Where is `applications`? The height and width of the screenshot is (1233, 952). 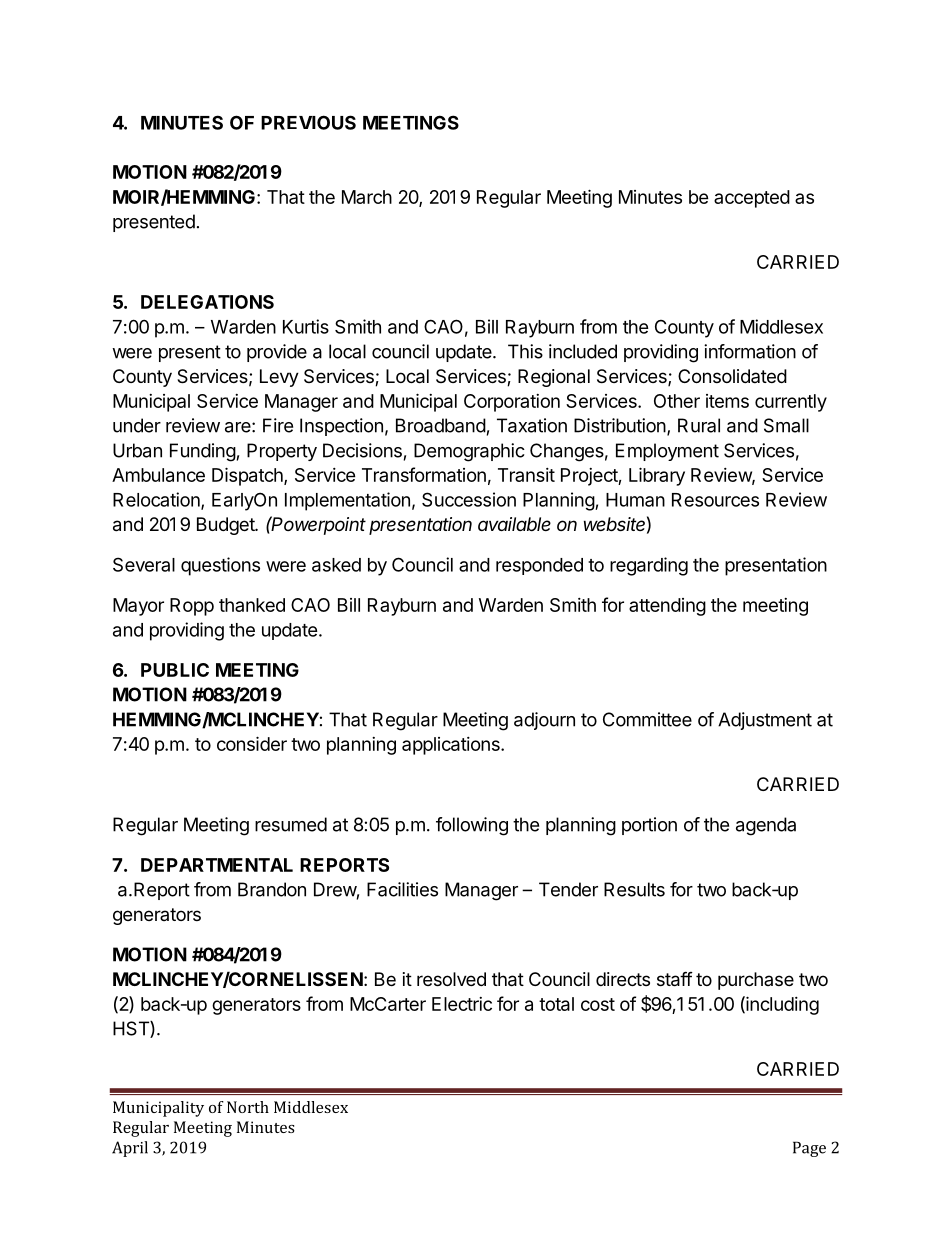
applications is located at coordinates (452, 746).
